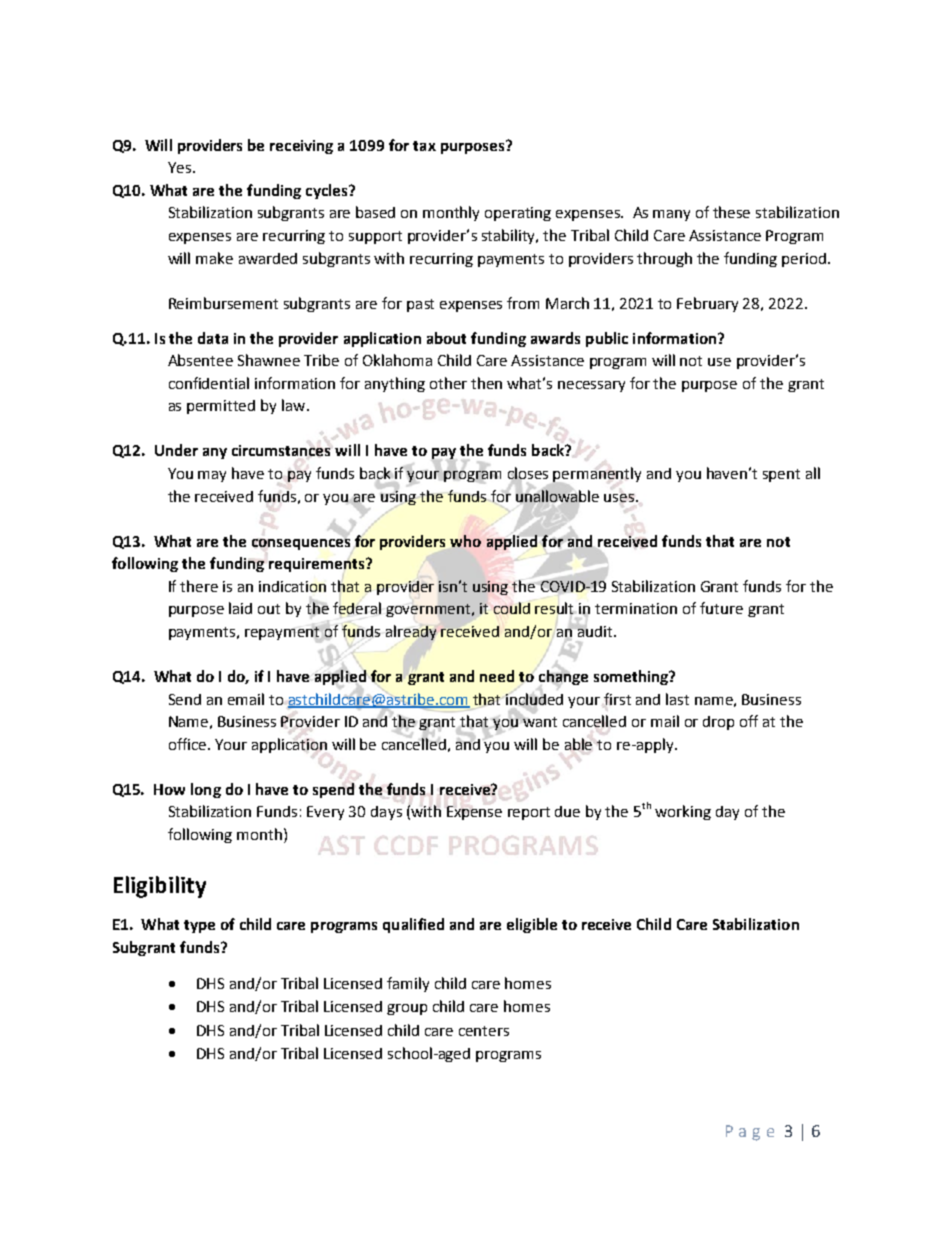  Describe the element at coordinates (518, 214) in the image. I see `operating` at that location.
